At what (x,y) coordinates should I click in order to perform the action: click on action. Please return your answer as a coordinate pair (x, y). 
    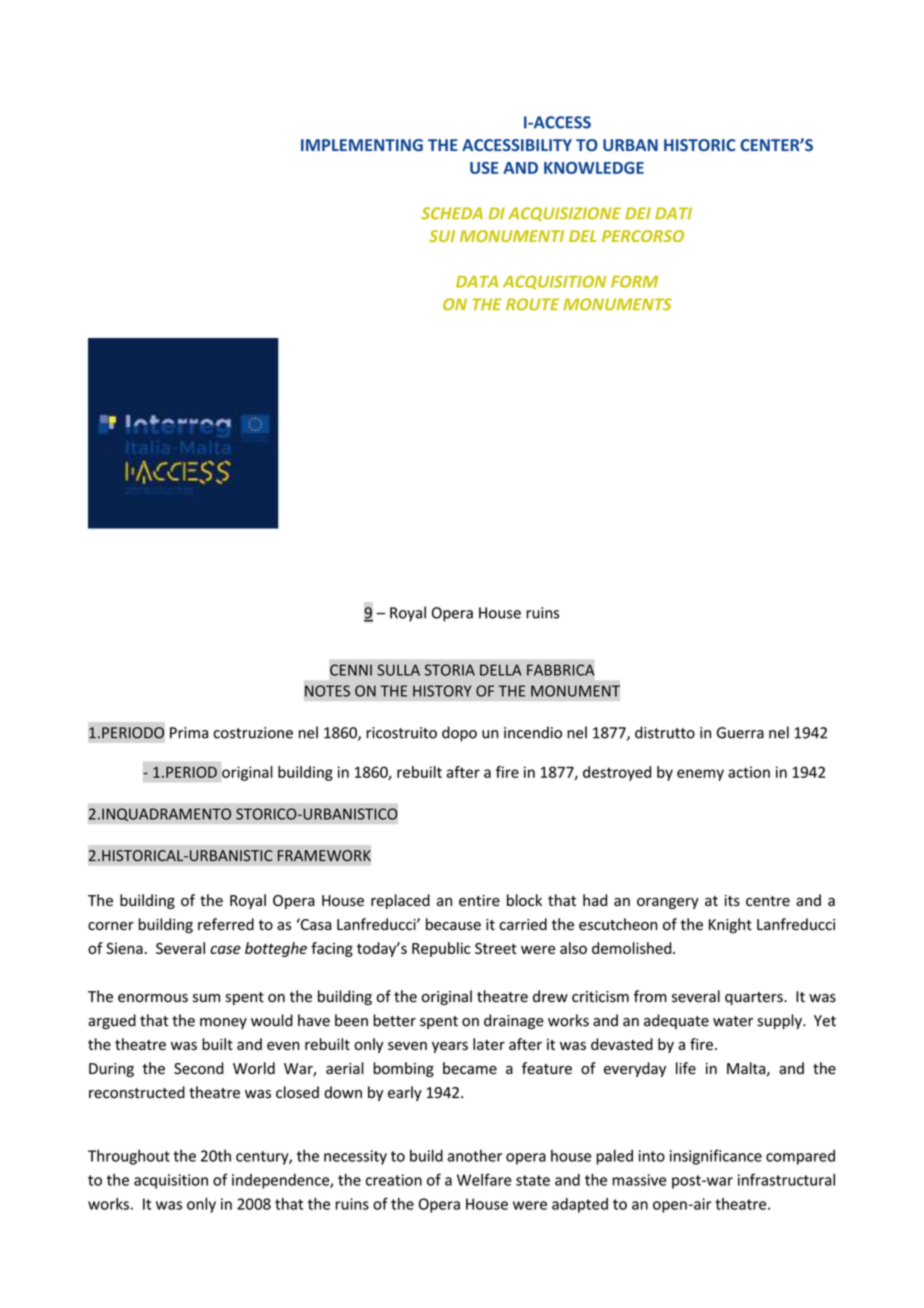
    Looking at the image, I should click on (749, 772).
